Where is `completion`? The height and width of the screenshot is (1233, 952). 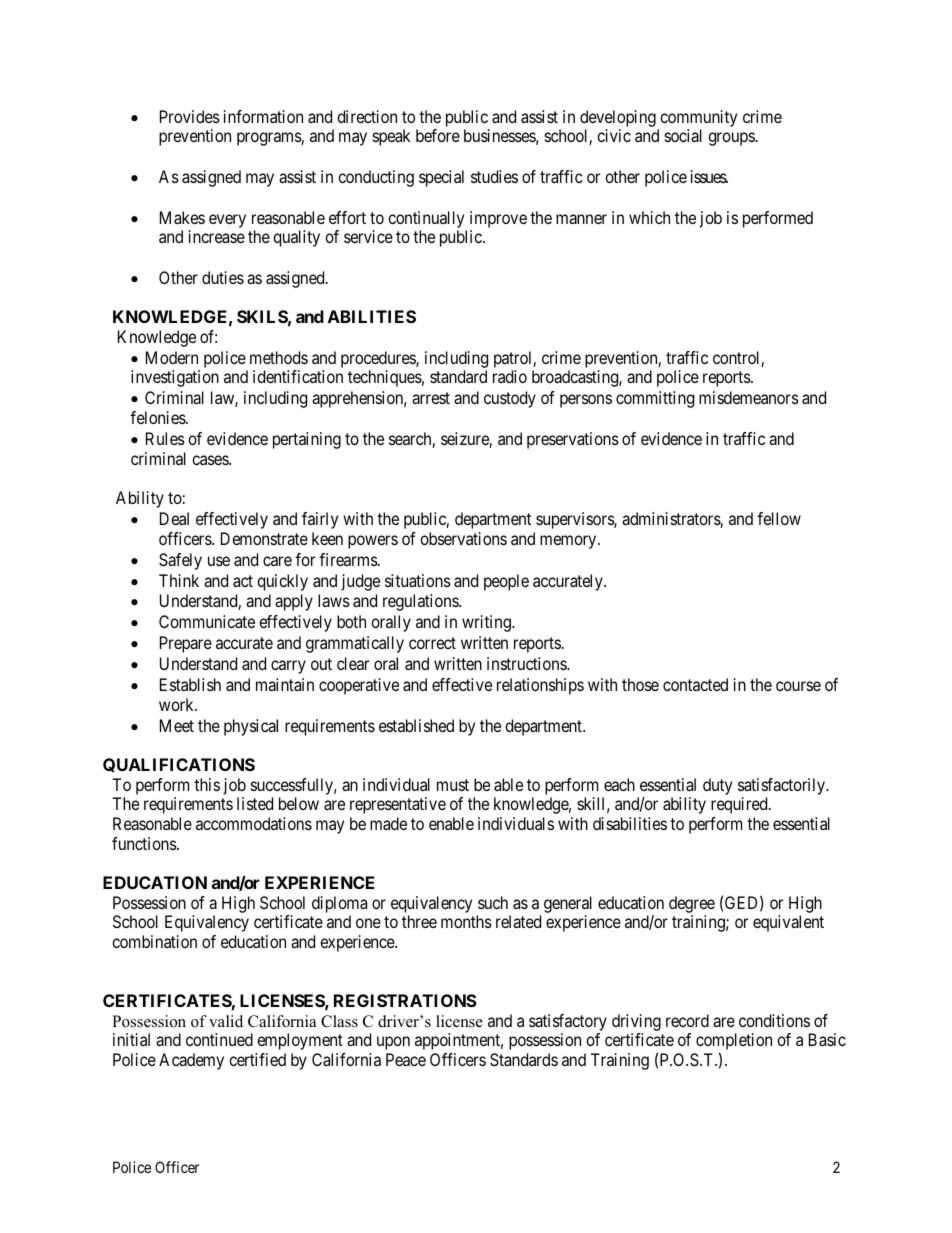 completion is located at coordinates (734, 1043).
